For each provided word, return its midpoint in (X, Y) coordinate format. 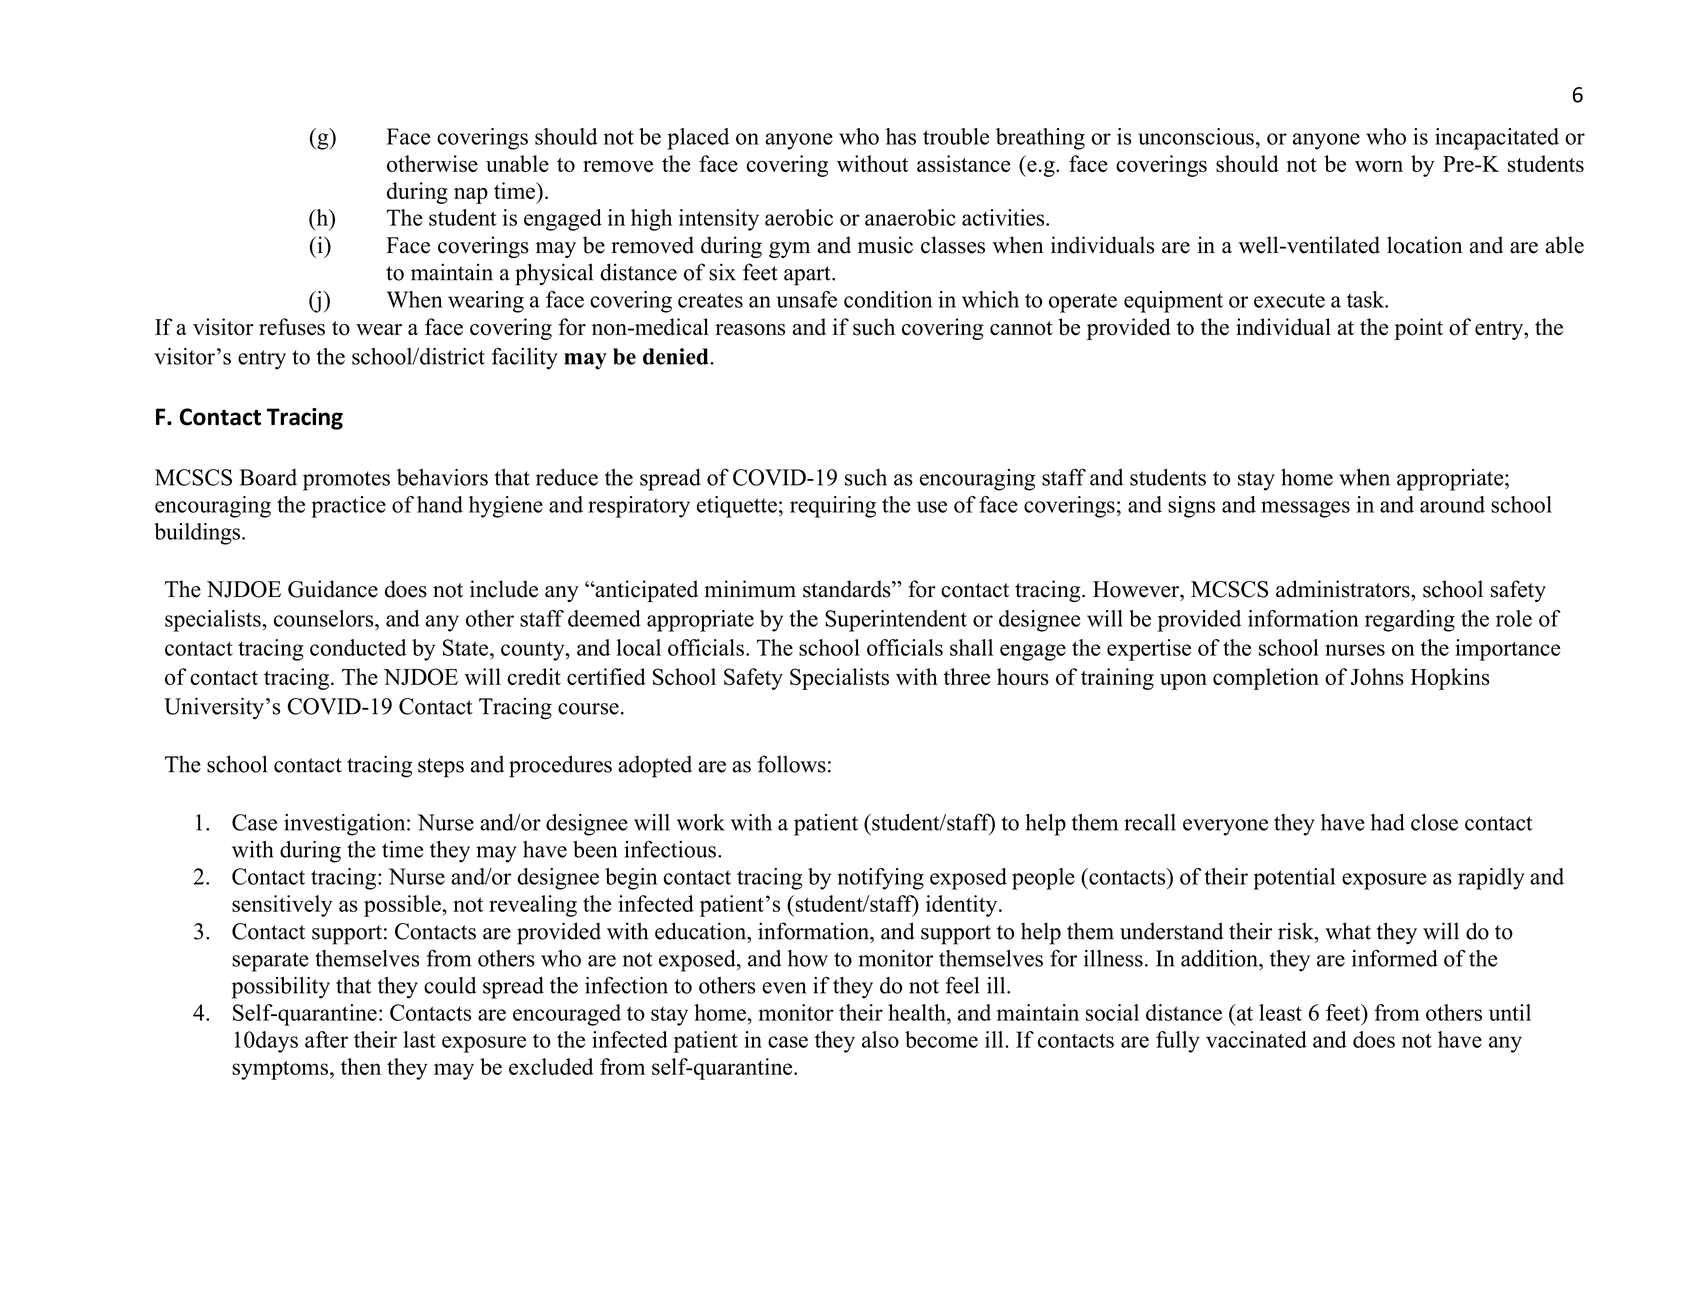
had (1388, 822)
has (901, 136)
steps (441, 768)
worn (1379, 166)
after (326, 1039)
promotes (346, 481)
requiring (833, 507)
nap (471, 195)
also (880, 1039)
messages (1305, 509)
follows (792, 764)
